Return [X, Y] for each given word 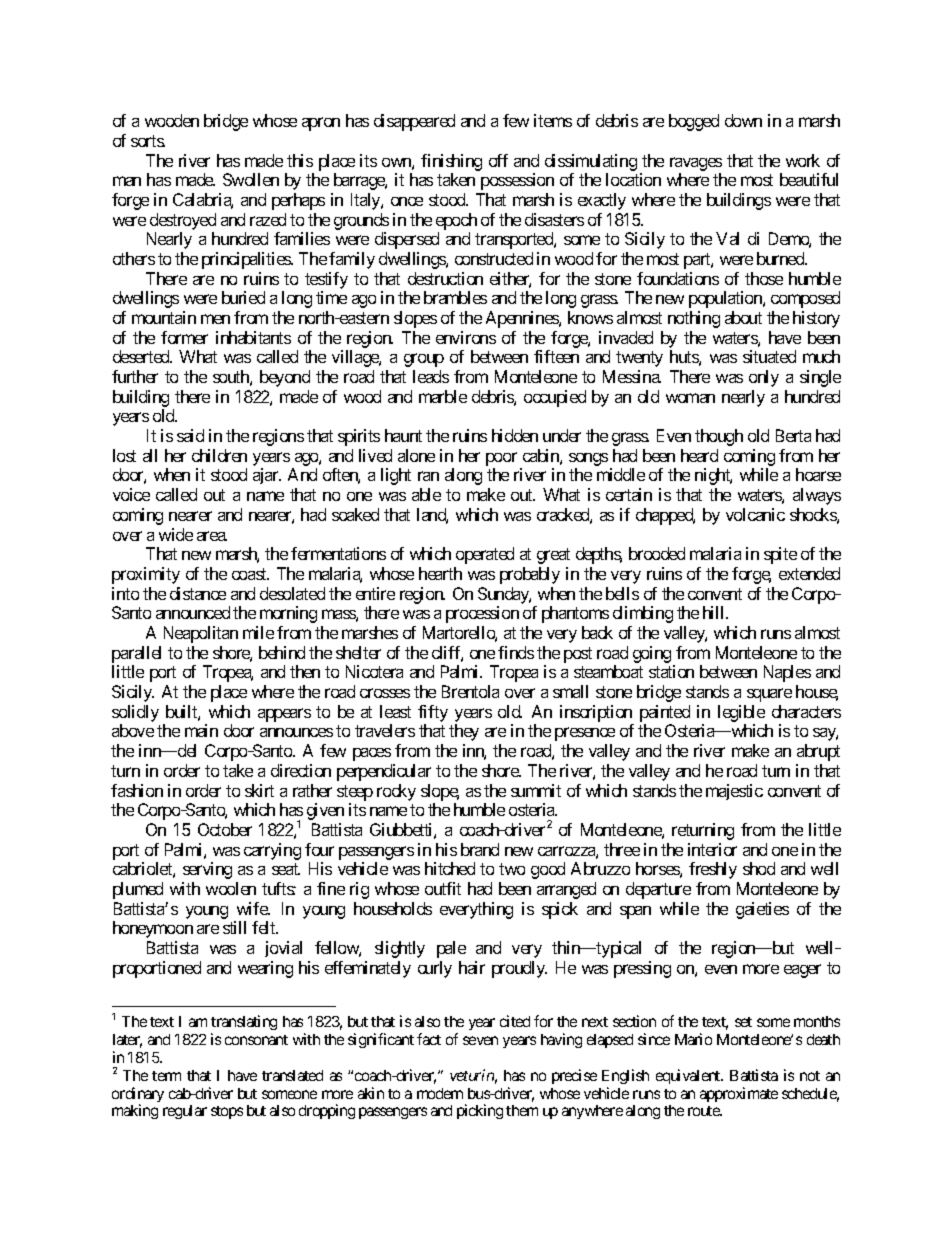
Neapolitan [201, 634]
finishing [451, 162]
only [764, 378]
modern [440, 1093]
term [166, 1076]
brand [480, 849]
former [184, 337]
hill [715, 612]
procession [482, 614]
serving [207, 870]
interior [712, 849]
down [743, 120]
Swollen [251, 179]
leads [431, 376]
